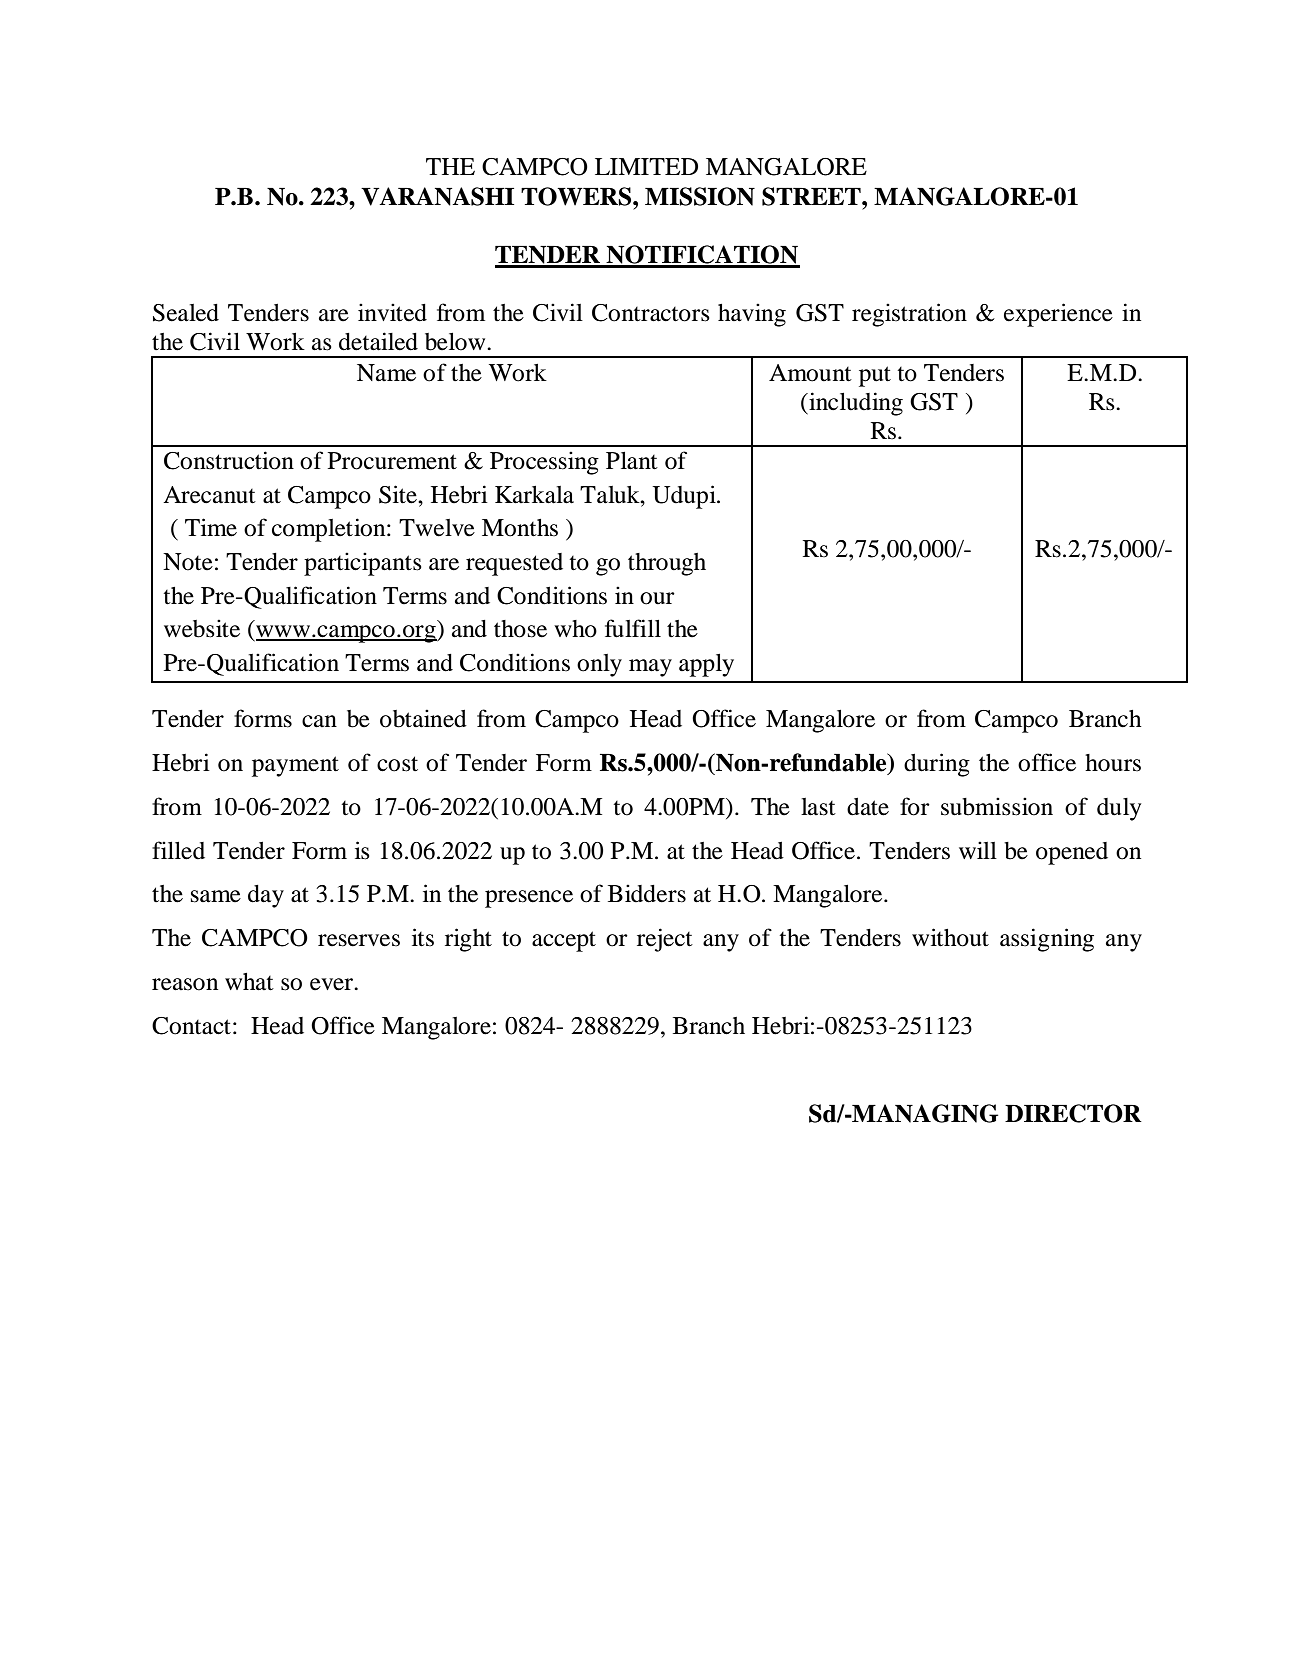  What do you see at coordinates (665, 940) in the screenshot?
I see `reject` at bounding box center [665, 940].
